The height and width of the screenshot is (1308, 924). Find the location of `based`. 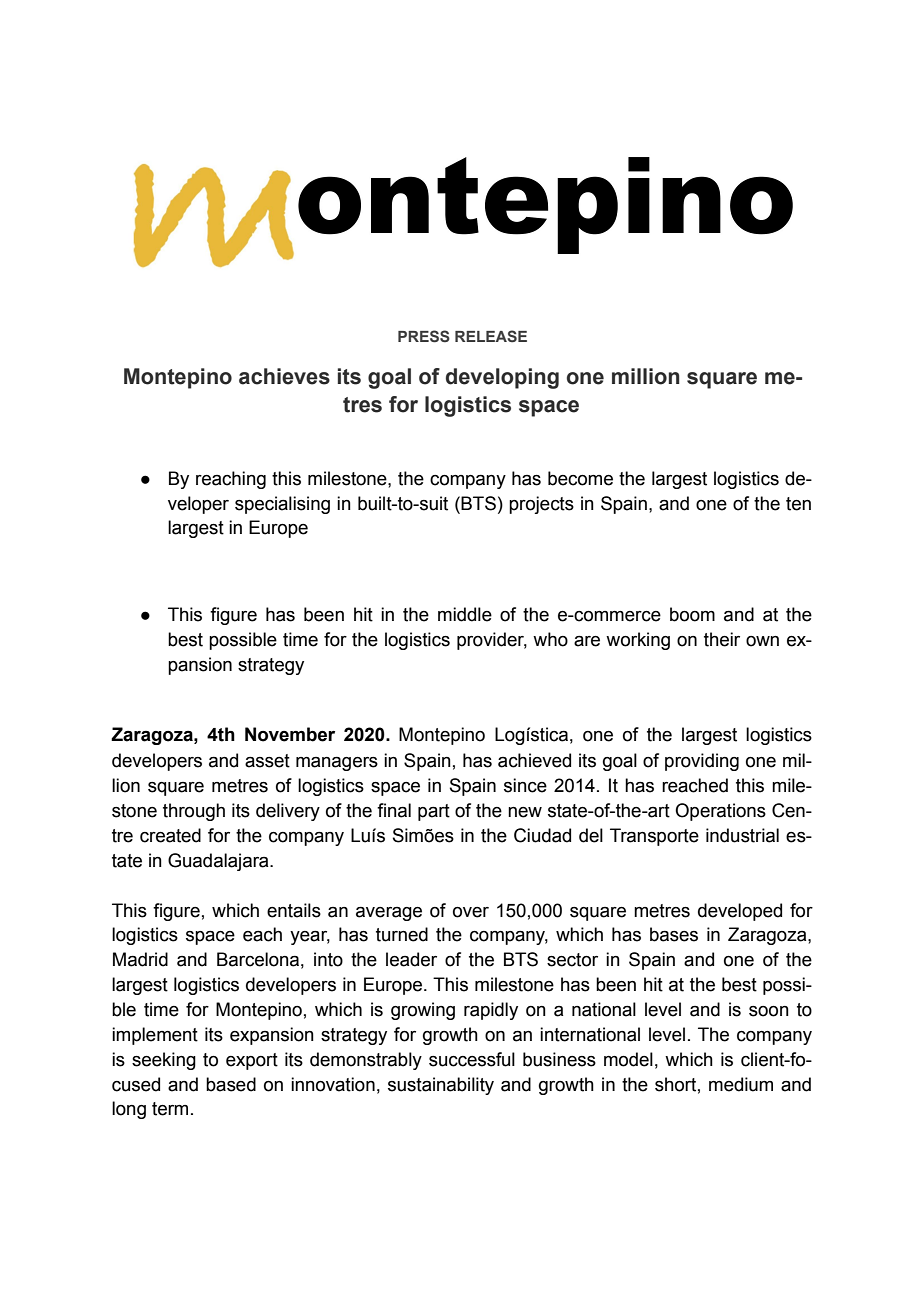

based is located at coordinates (231, 1084).
